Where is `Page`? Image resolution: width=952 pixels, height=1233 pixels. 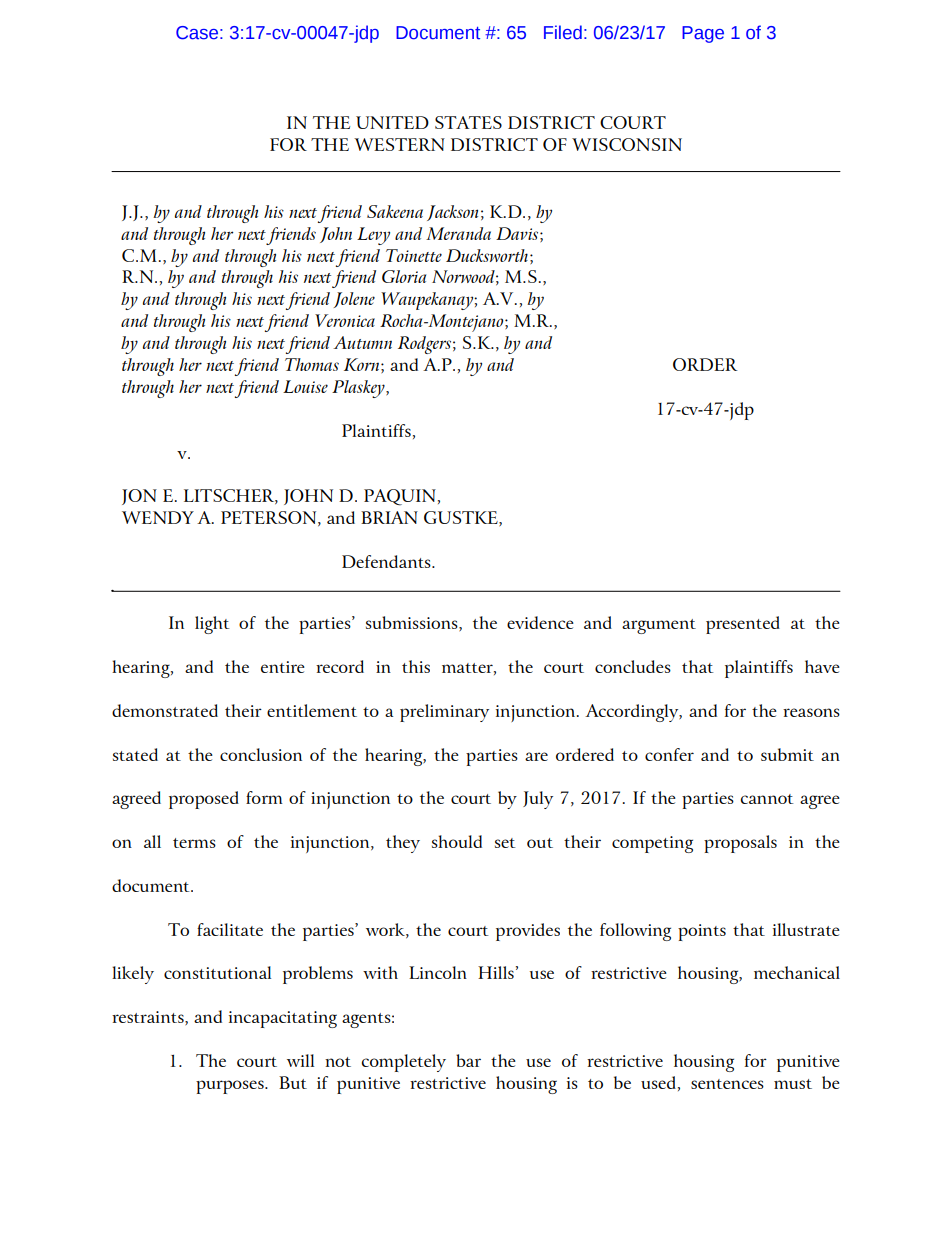
Page is located at coordinates (703, 34).
